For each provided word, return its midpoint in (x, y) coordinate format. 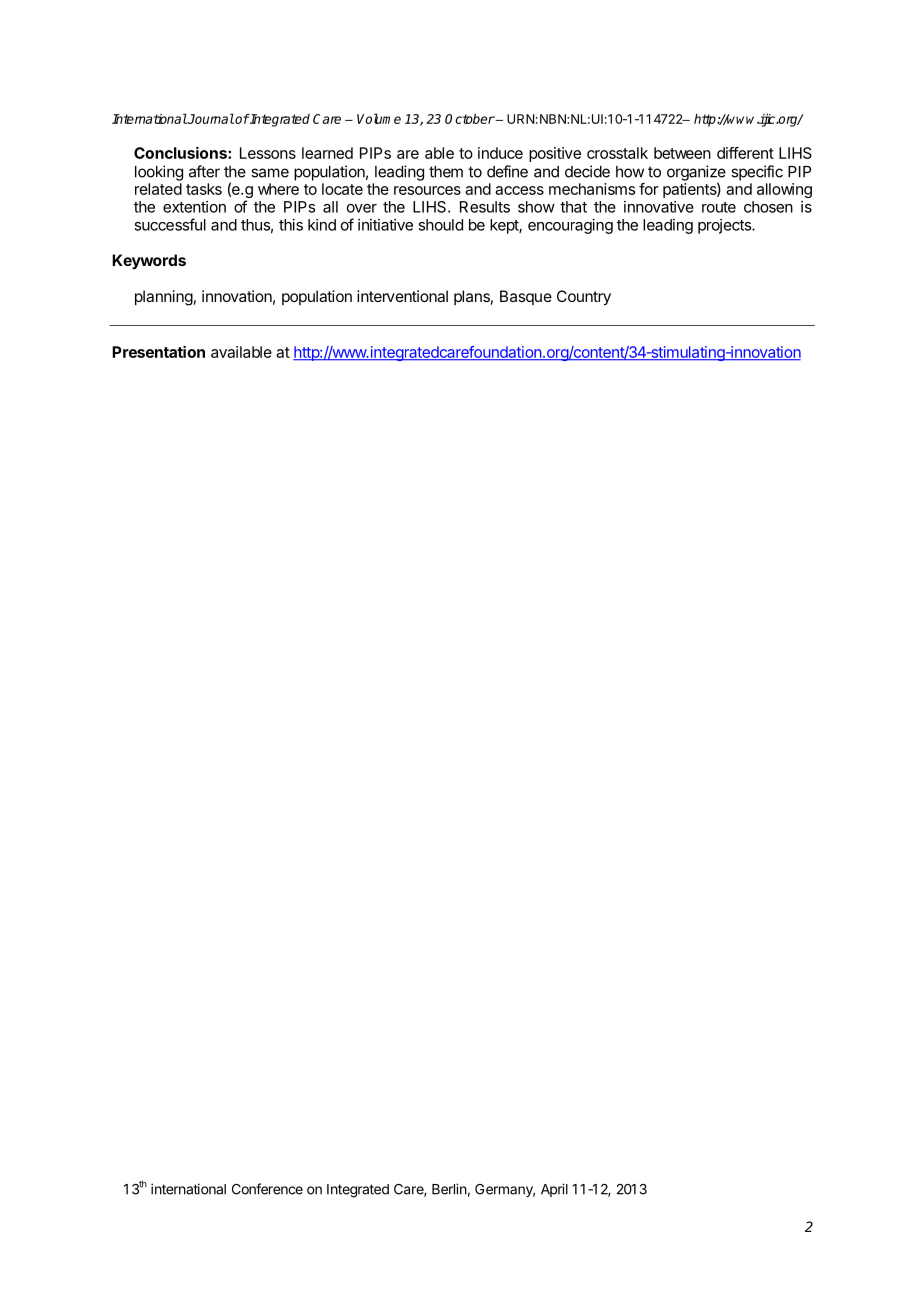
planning (164, 298)
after (204, 171)
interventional (402, 296)
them (446, 172)
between (682, 153)
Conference (267, 1189)
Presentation (158, 352)
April (554, 1190)
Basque (526, 297)
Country (584, 298)
